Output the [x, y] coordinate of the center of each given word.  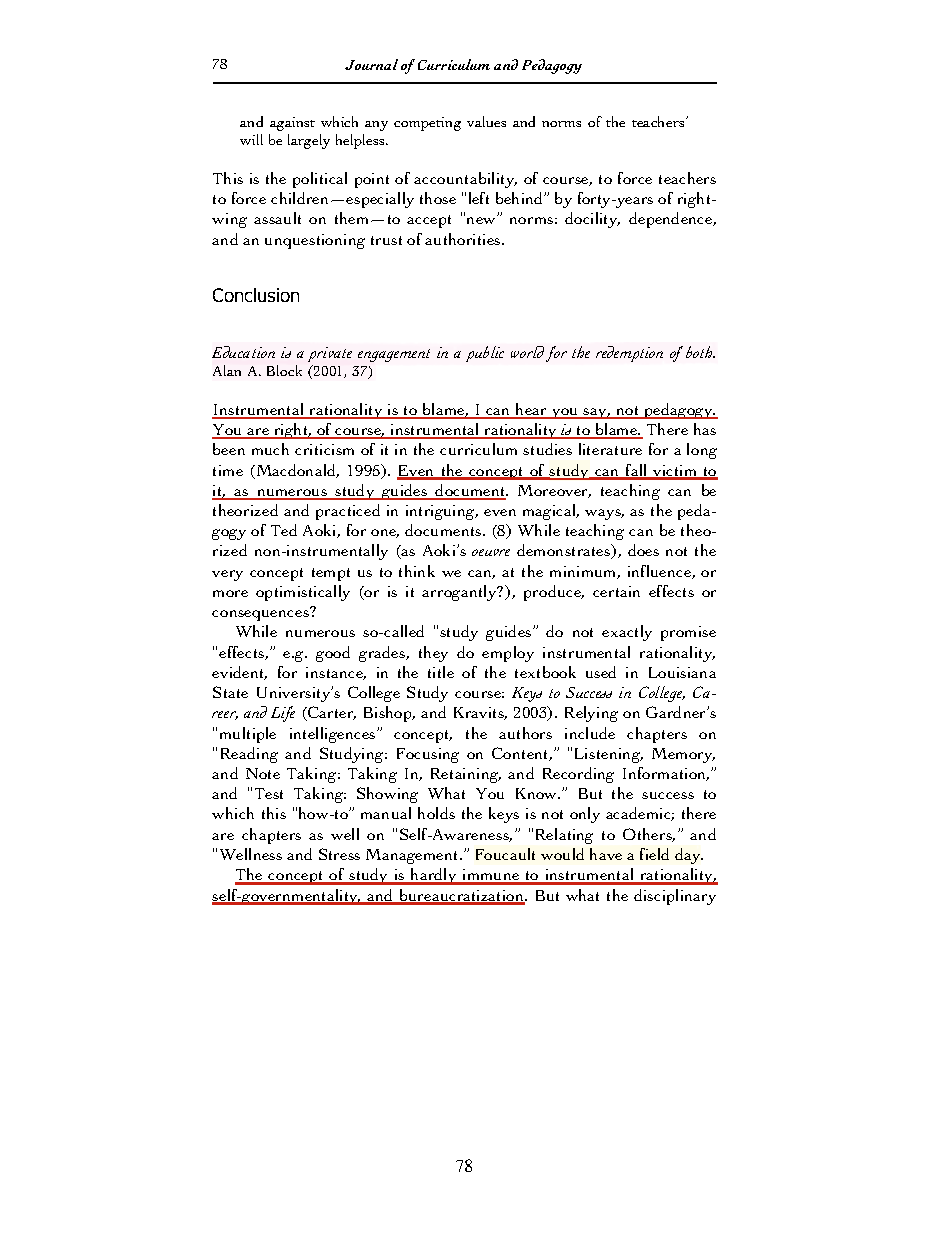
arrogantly [460, 593]
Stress [339, 854]
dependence [672, 220]
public [485, 354]
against [292, 124]
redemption [629, 354]
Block [284, 370]
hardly [433, 876]
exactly [627, 633]
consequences [260, 615]
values [486, 121]
